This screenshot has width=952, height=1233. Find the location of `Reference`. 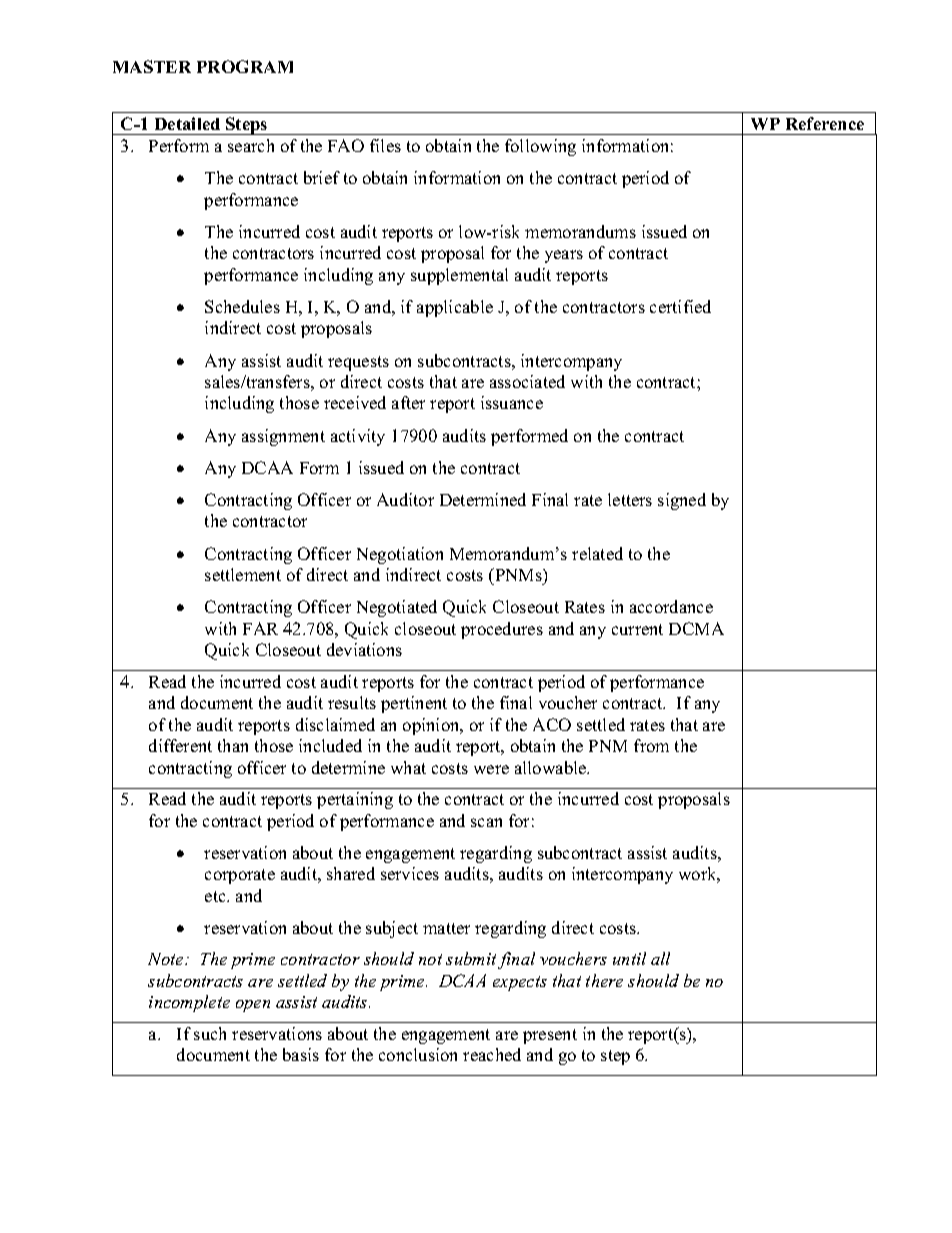

Reference is located at coordinates (825, 123).
